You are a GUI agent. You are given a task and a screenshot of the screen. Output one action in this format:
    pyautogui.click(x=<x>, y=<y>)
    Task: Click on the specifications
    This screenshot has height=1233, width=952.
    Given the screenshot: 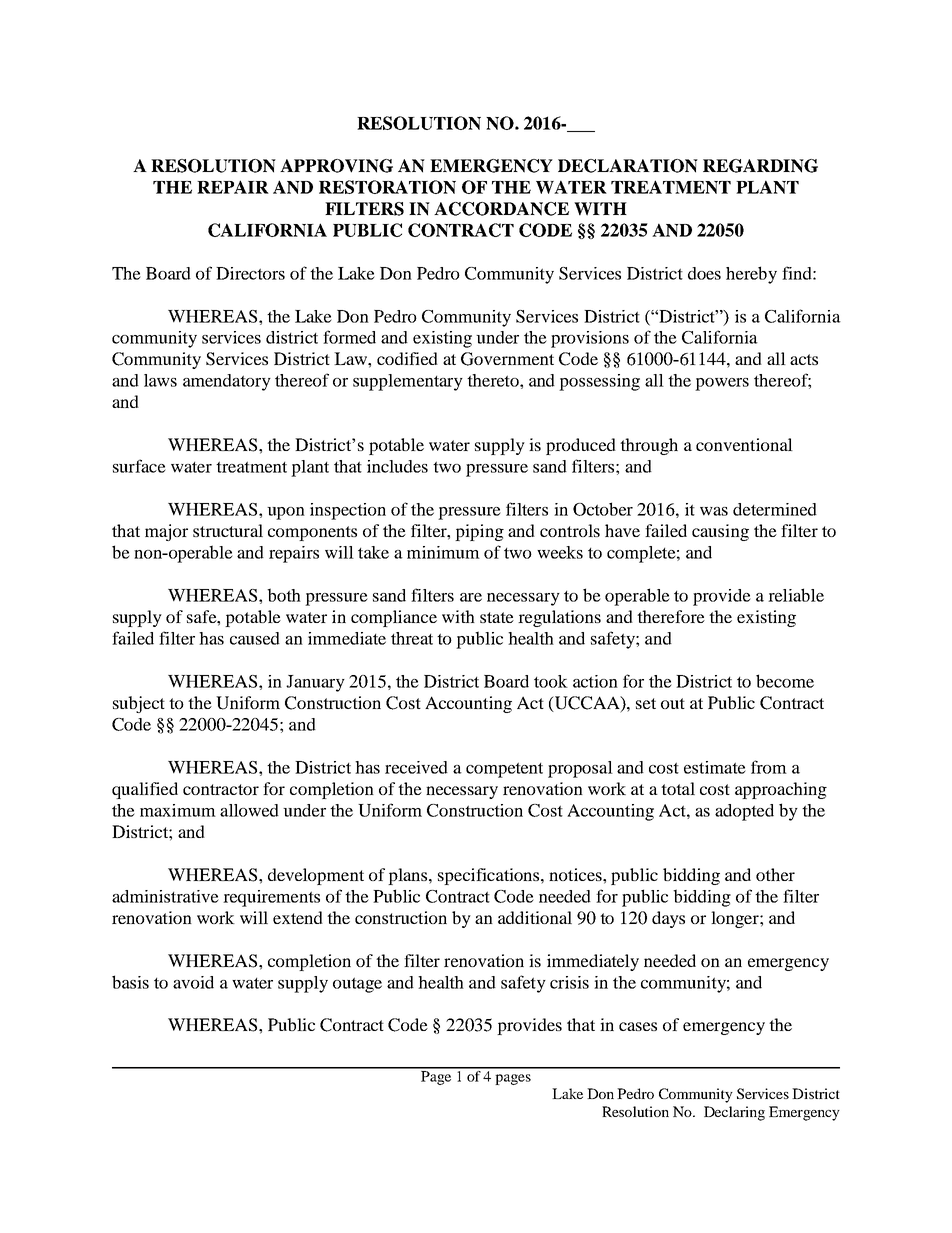 What is the action you would take?
    pyautogui.click(x=490, y=876)
